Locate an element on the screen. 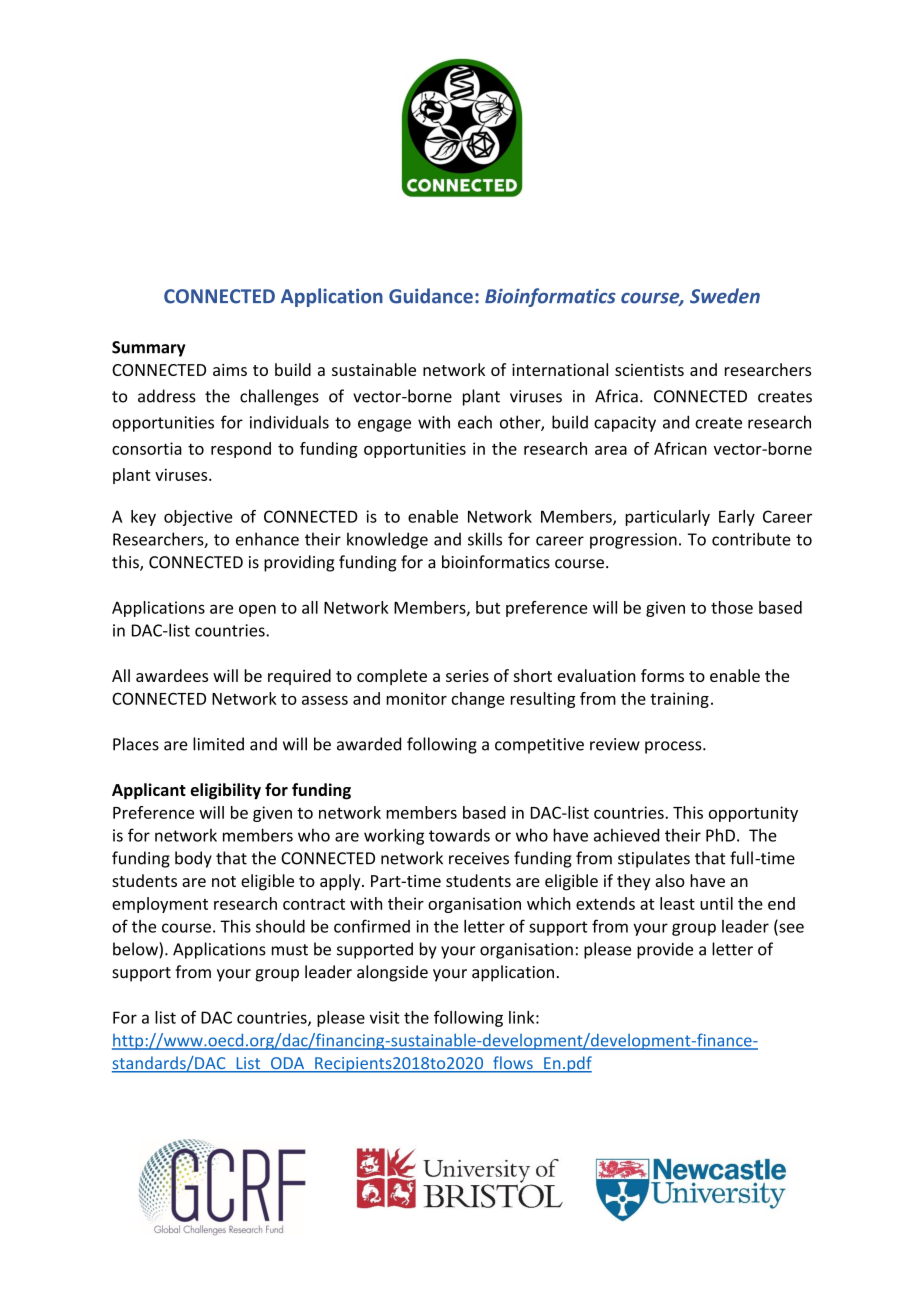 The image size is (924, 1309). Sweden is located at coordinates (725, 296).
